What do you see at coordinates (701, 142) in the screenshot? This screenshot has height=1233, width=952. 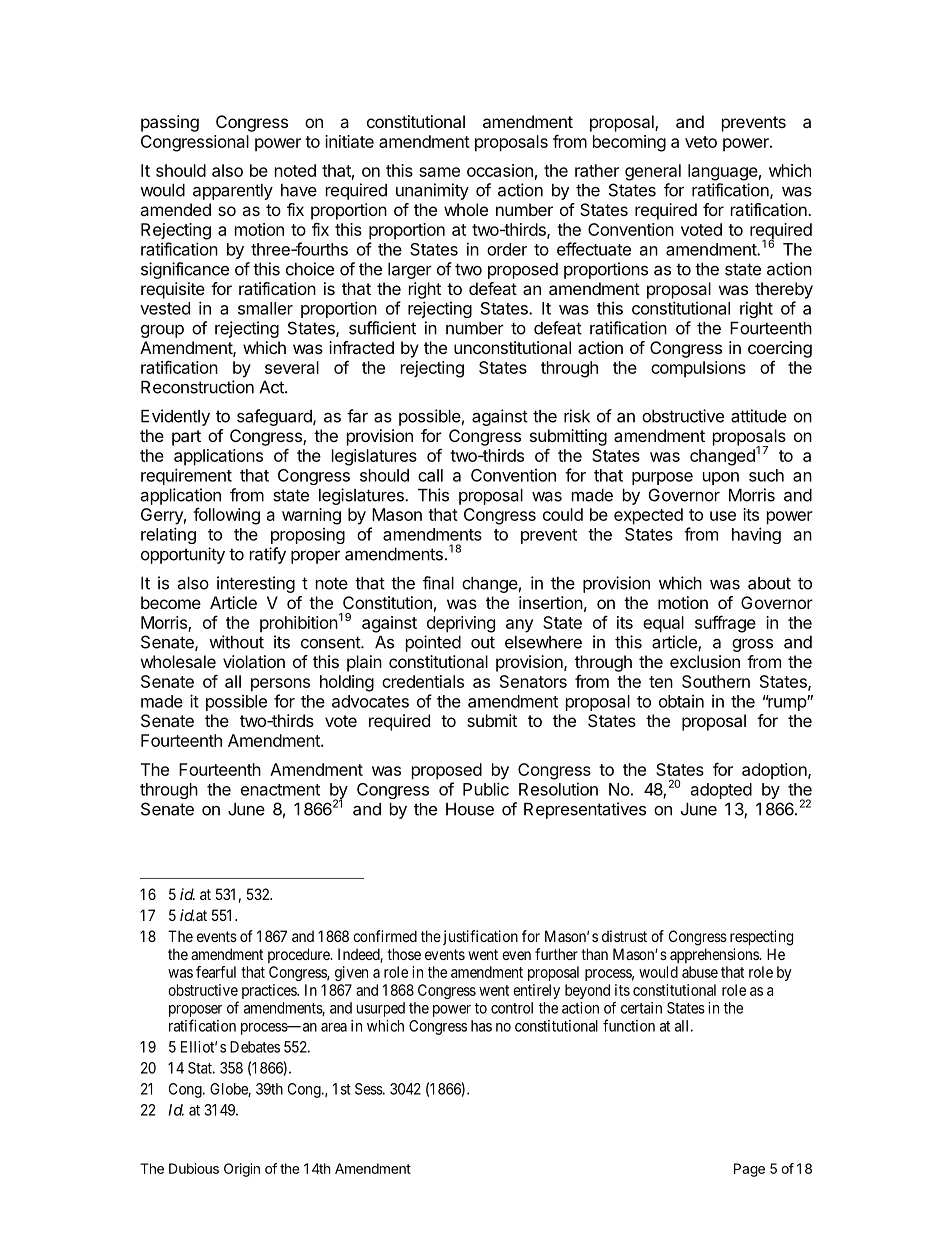 I see `veto` at bounding box center [701, 142].
